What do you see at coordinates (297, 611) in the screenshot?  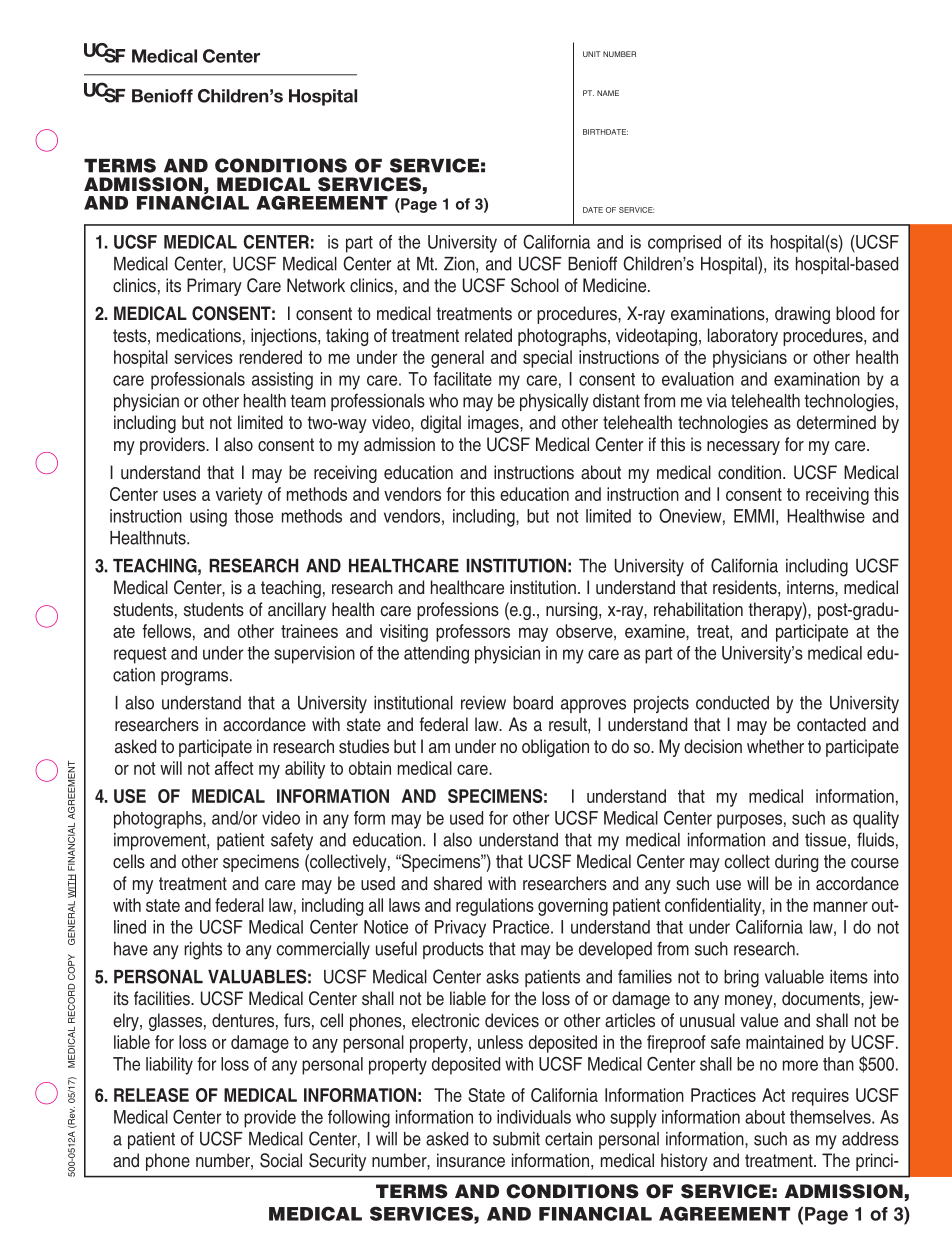 I see `ancillary` at bounding box center [297, 611].
